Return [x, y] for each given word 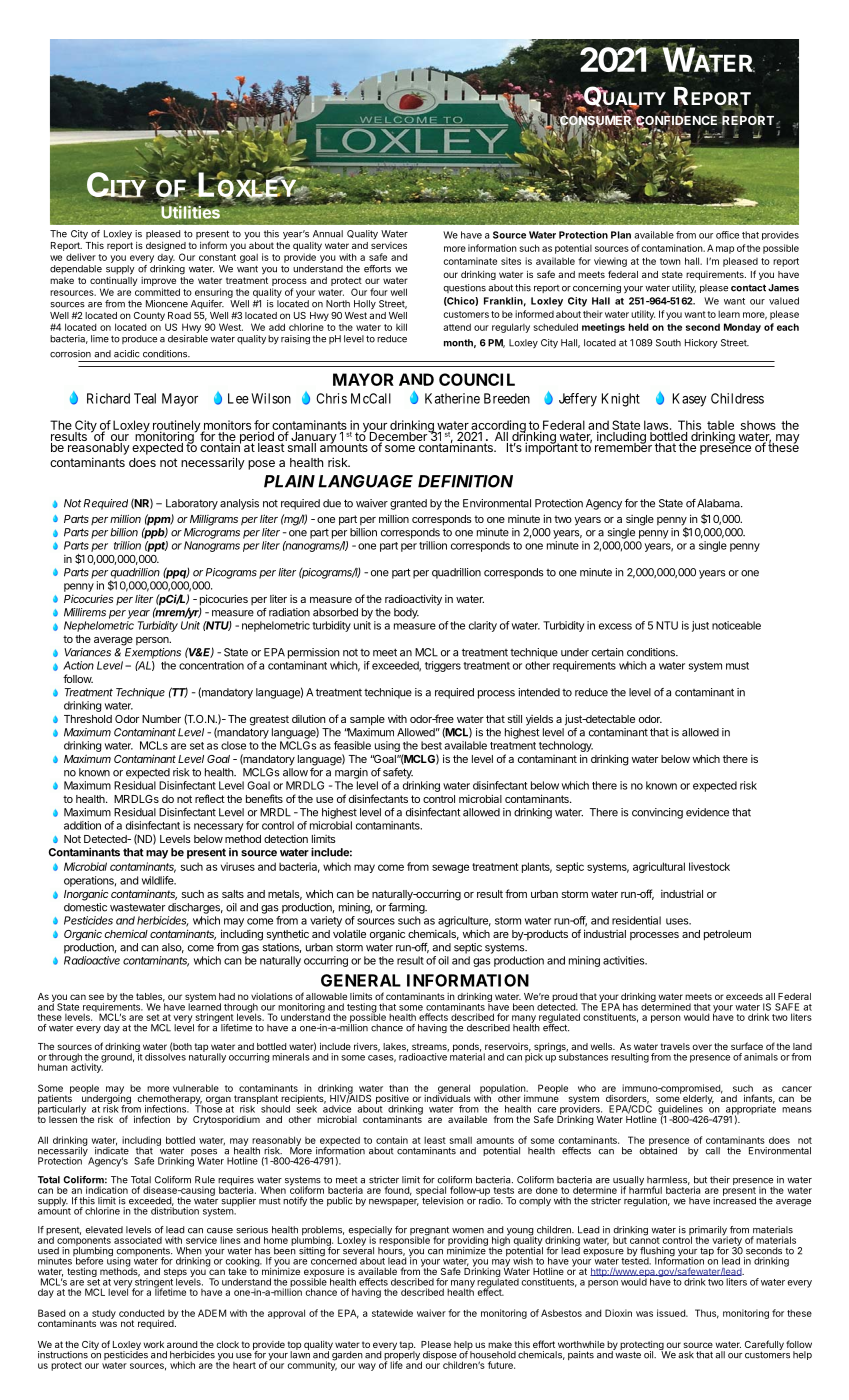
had [227, 996]
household [492, 1354]
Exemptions [153, 653]
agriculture [464, 921]
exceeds [744, 996]
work [154, 1344]
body [406, 613]
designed [166, 248]
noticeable [736, 625]
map [725, 250]
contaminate [470, 261]
